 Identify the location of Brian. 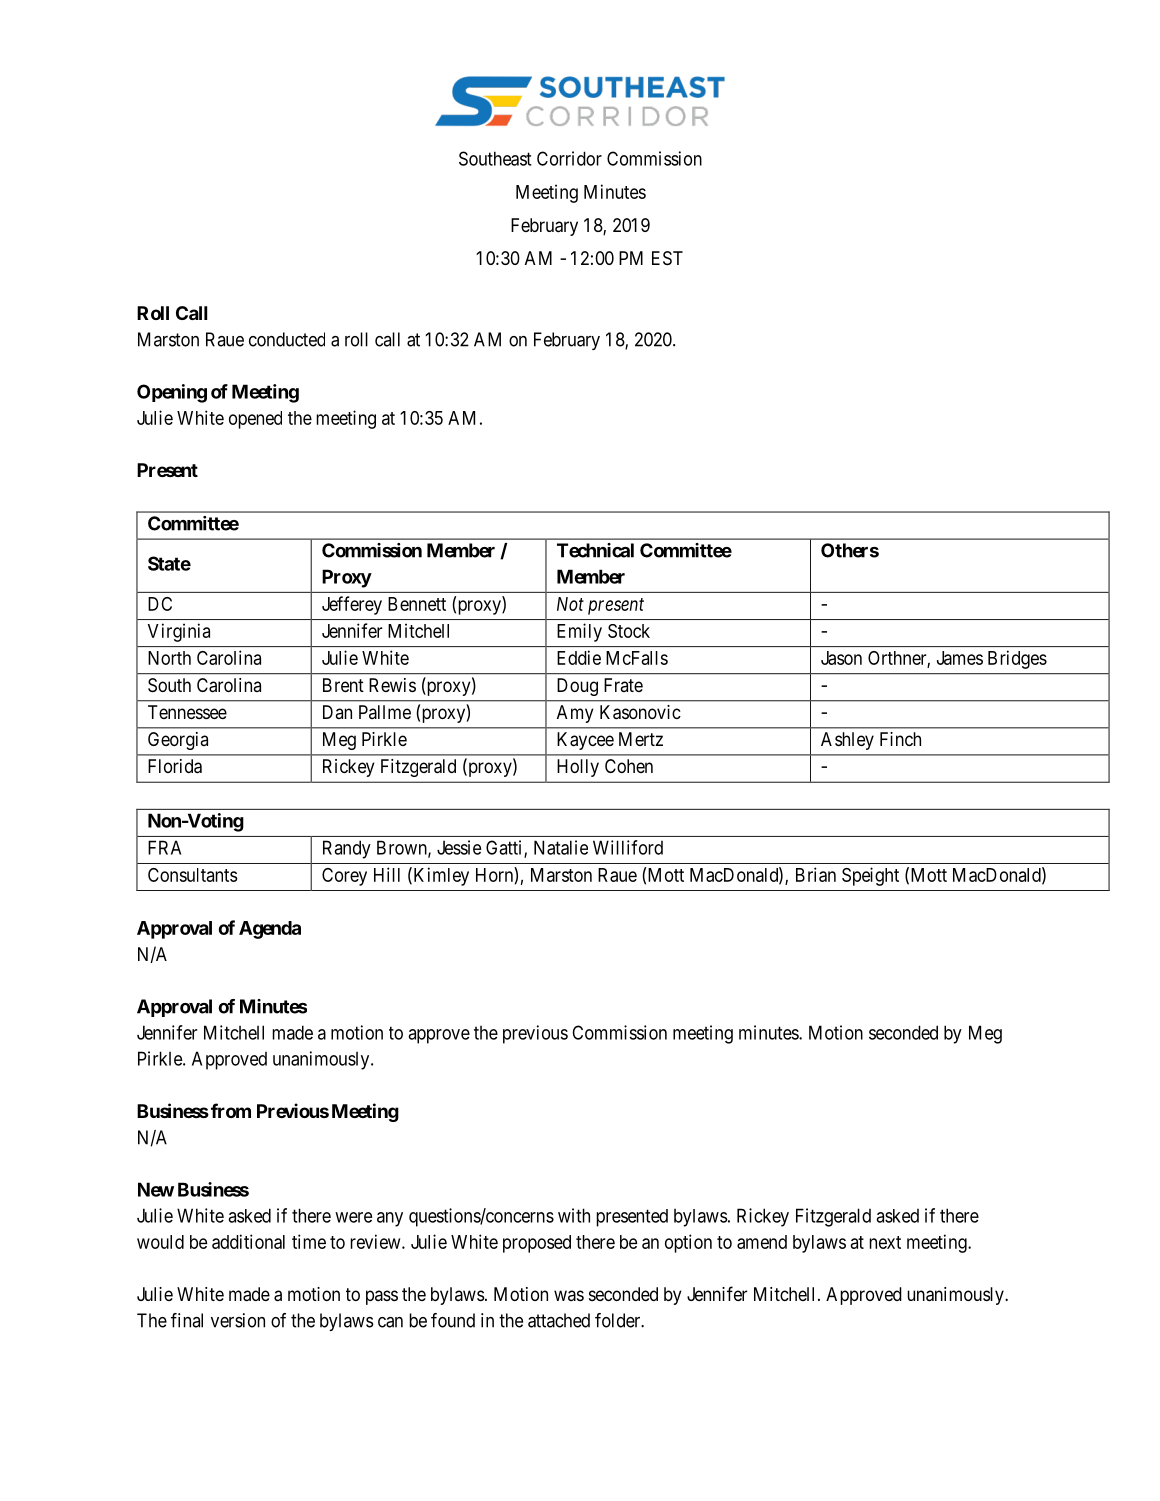
(816, 874).
